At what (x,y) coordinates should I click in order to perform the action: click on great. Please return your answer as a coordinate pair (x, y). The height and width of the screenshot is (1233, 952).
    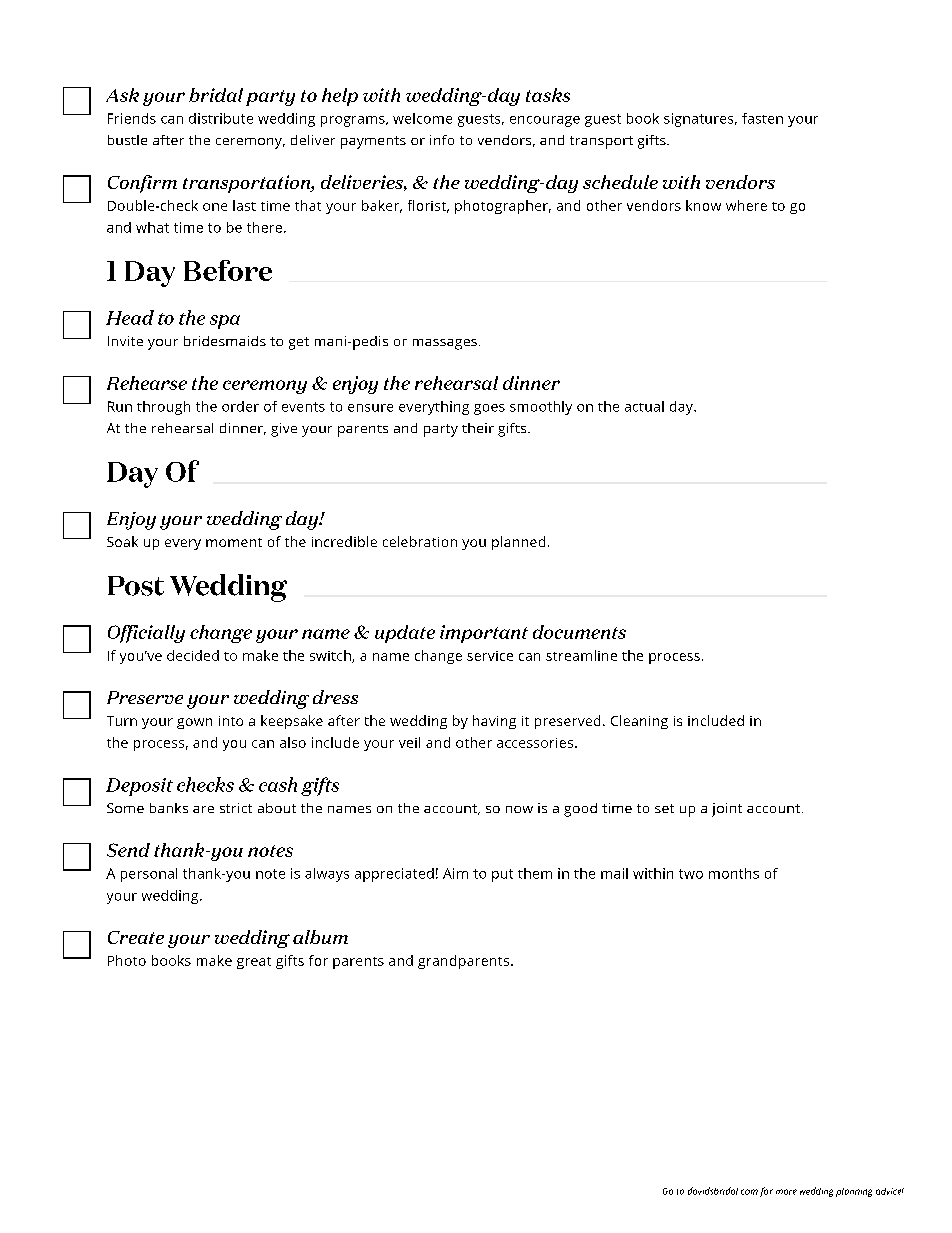
    Looking at the image, I should click on (254, 963).
